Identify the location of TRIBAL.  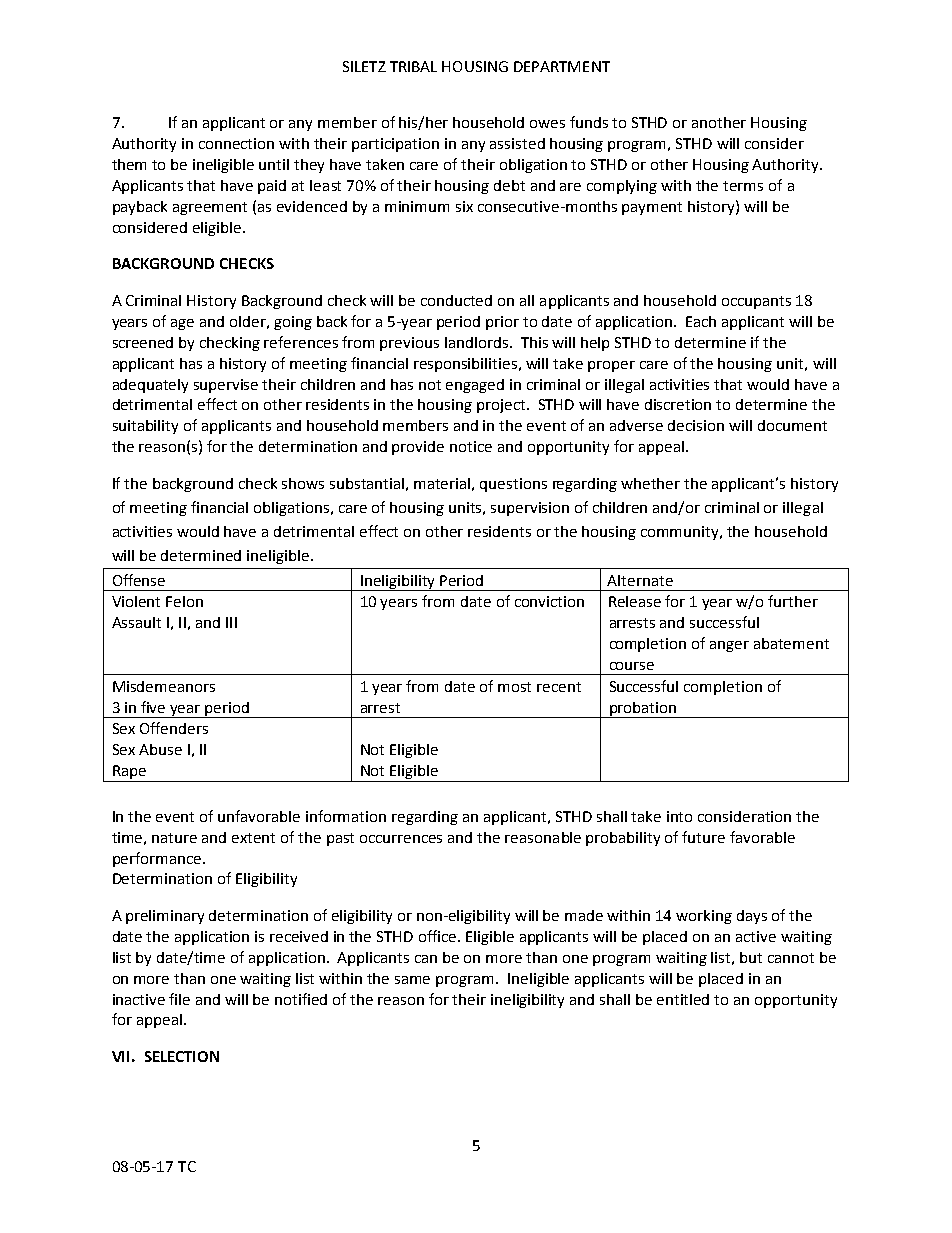
(413, 66).
